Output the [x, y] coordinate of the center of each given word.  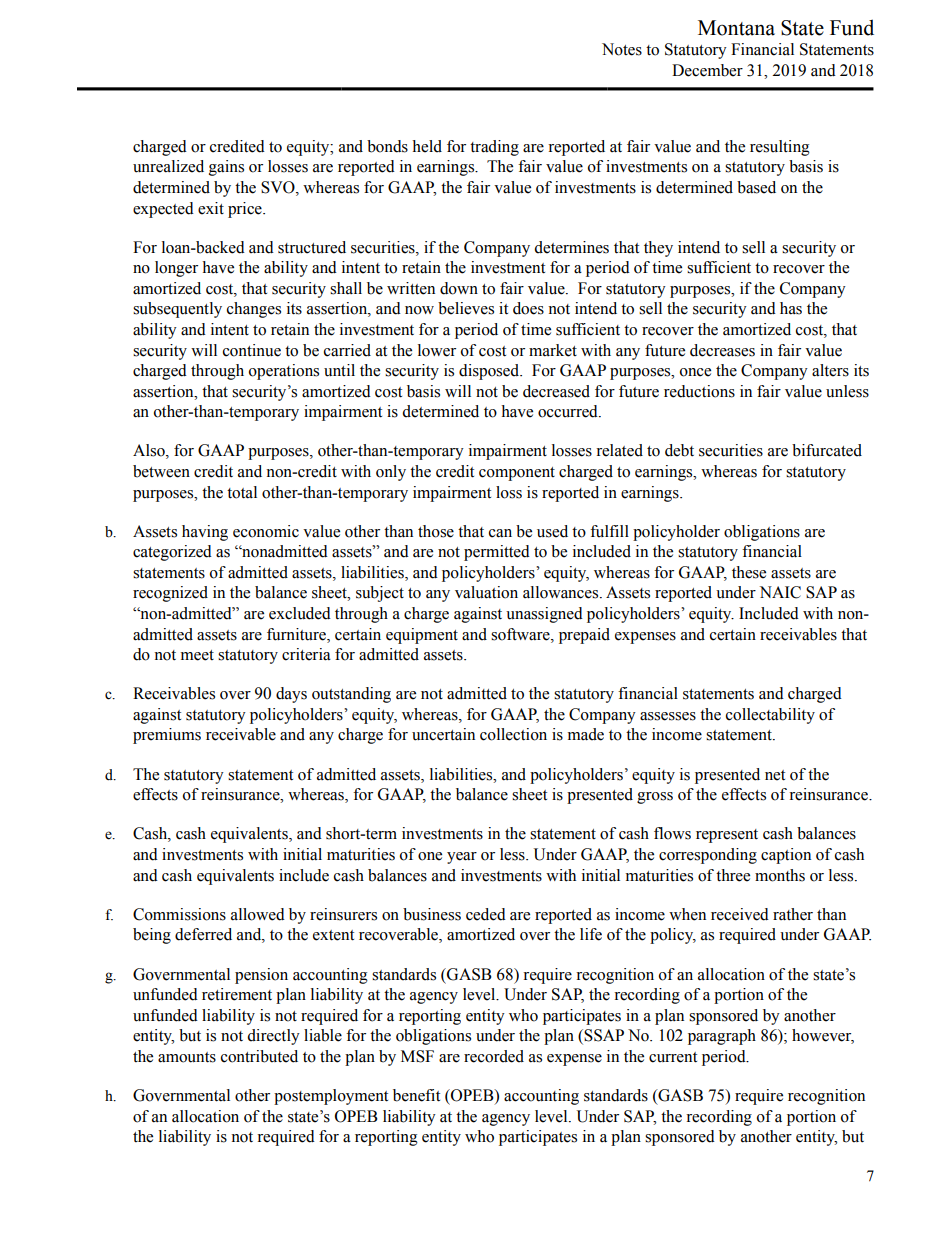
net [775, 775]
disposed [490, 372]
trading [494, 148]
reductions [699, 391]
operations [284, 372]
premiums [167, 736]
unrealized [168, 166]
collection [513, 734]
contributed [259, 1056]
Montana [736, 28]
